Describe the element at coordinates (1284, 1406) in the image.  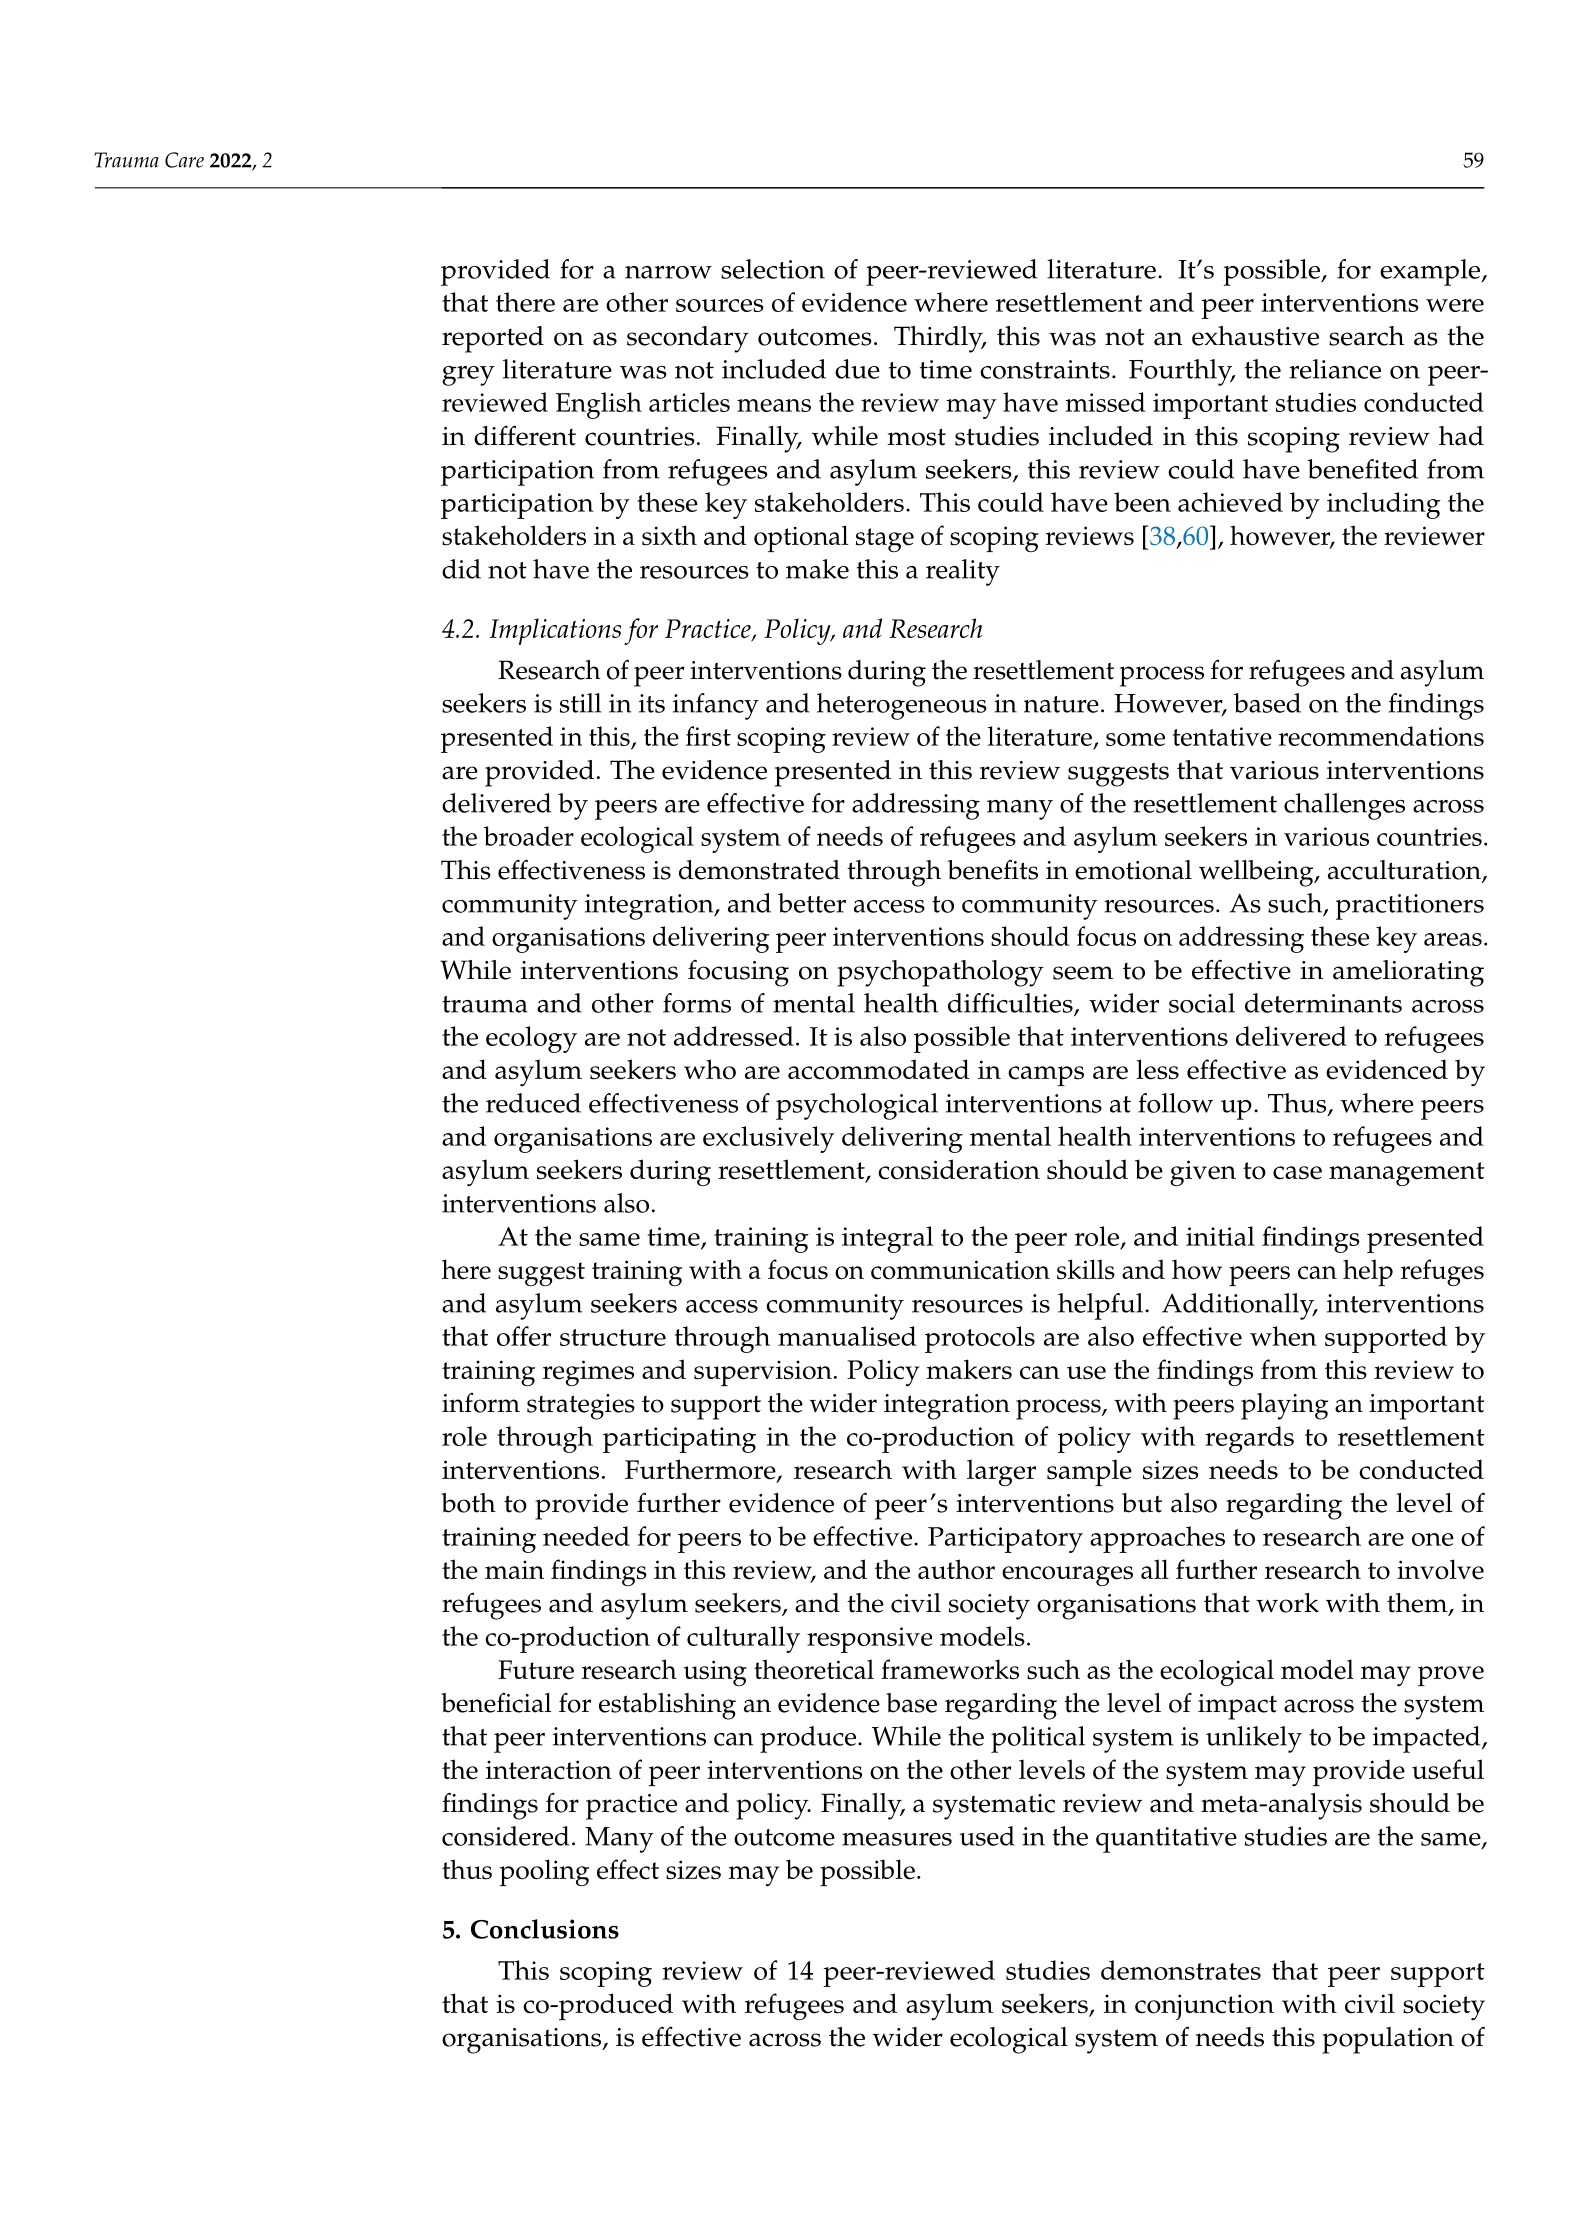
I see `playing` at that location.
